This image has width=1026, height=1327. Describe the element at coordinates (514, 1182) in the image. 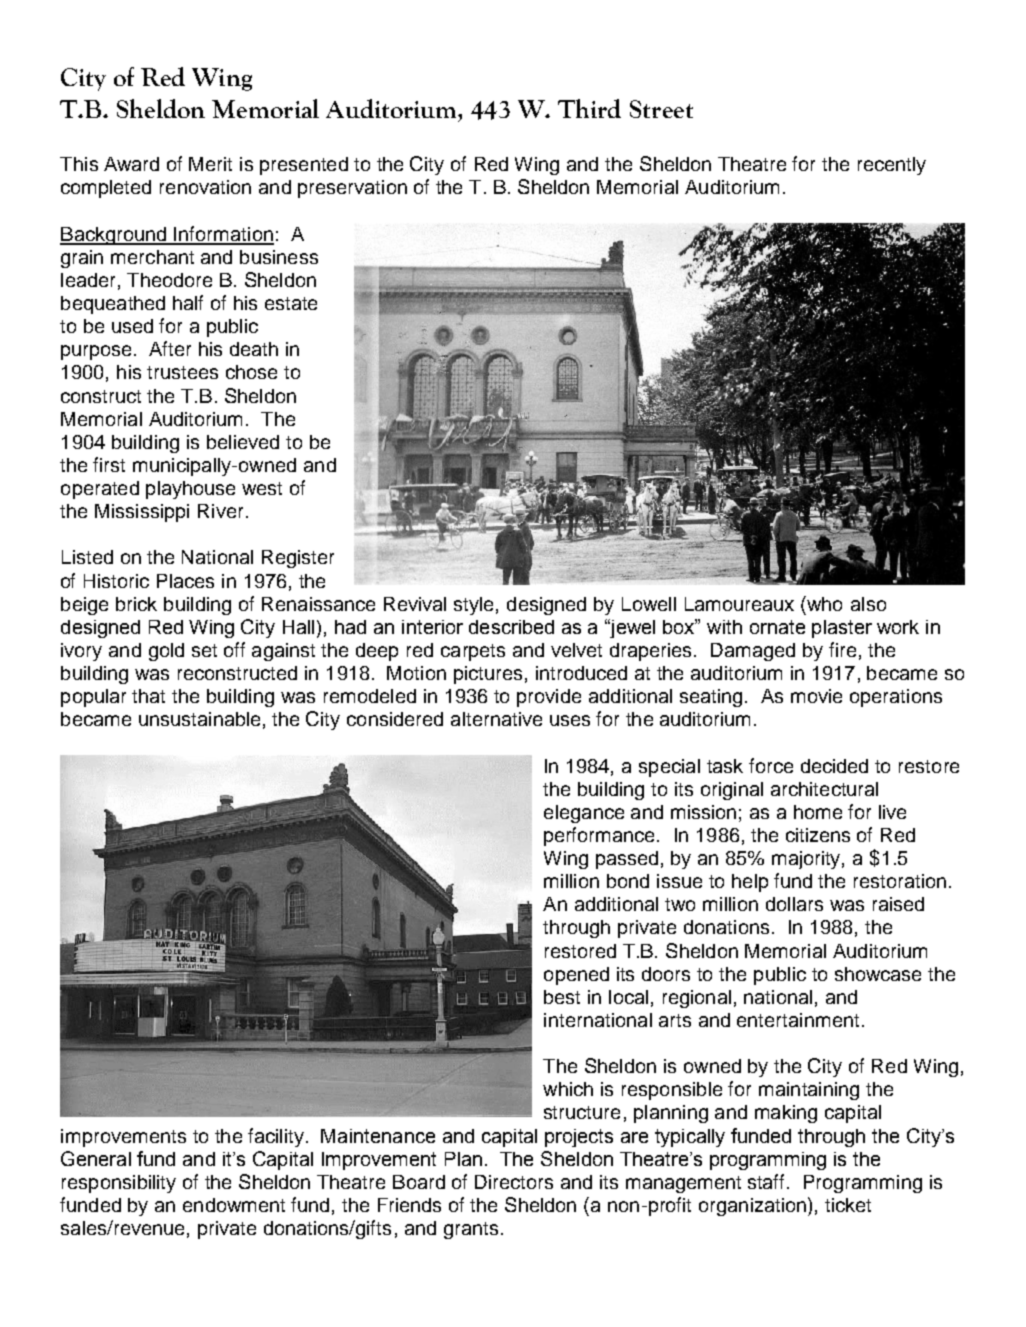

I see `Directors` at that location.
